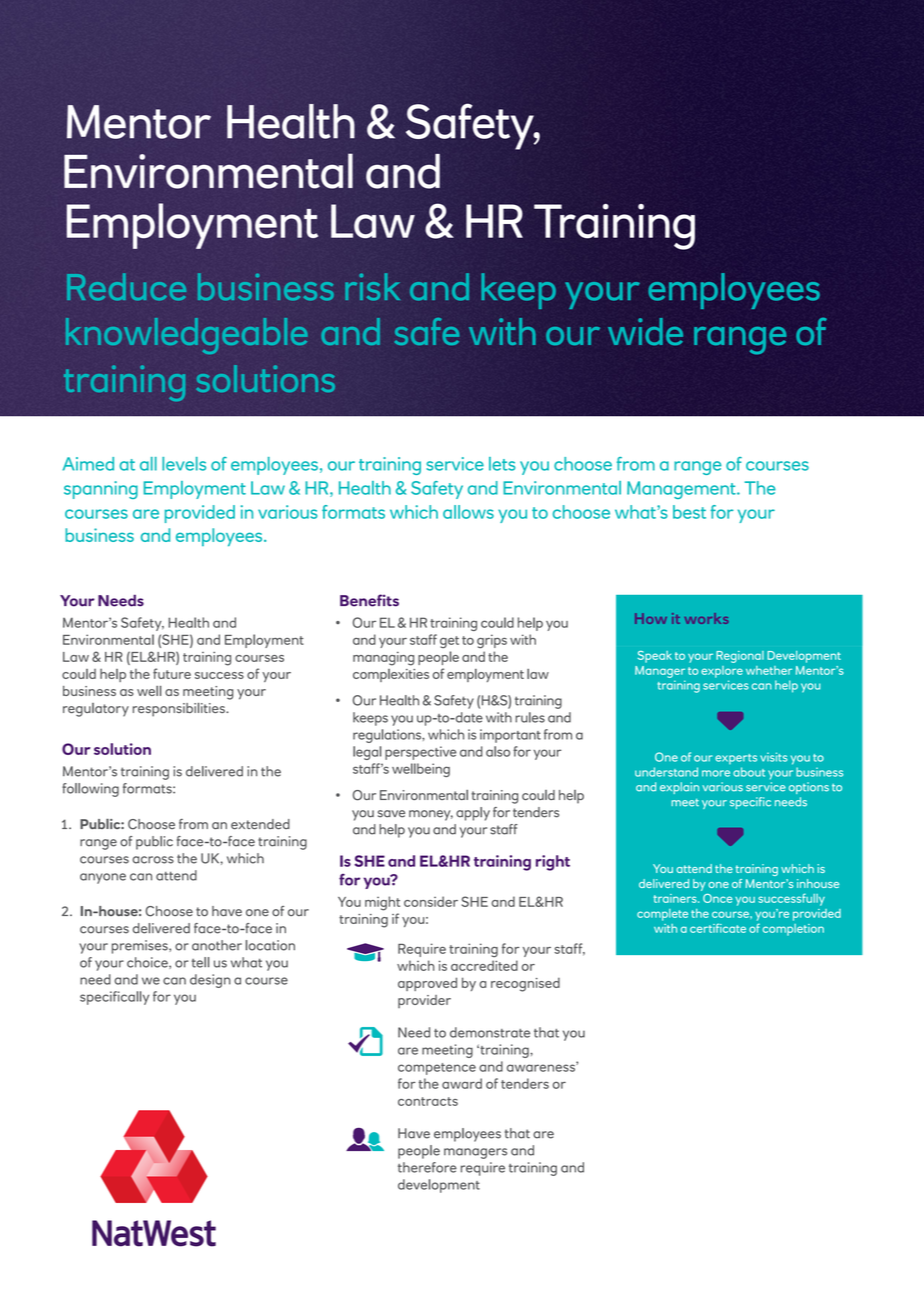 Image resolution: width=924 pixels, height=1308 pixels. What do you see at coordinates (372, 287) in the document?
I see `risk` at bounding box center [372, 287].
